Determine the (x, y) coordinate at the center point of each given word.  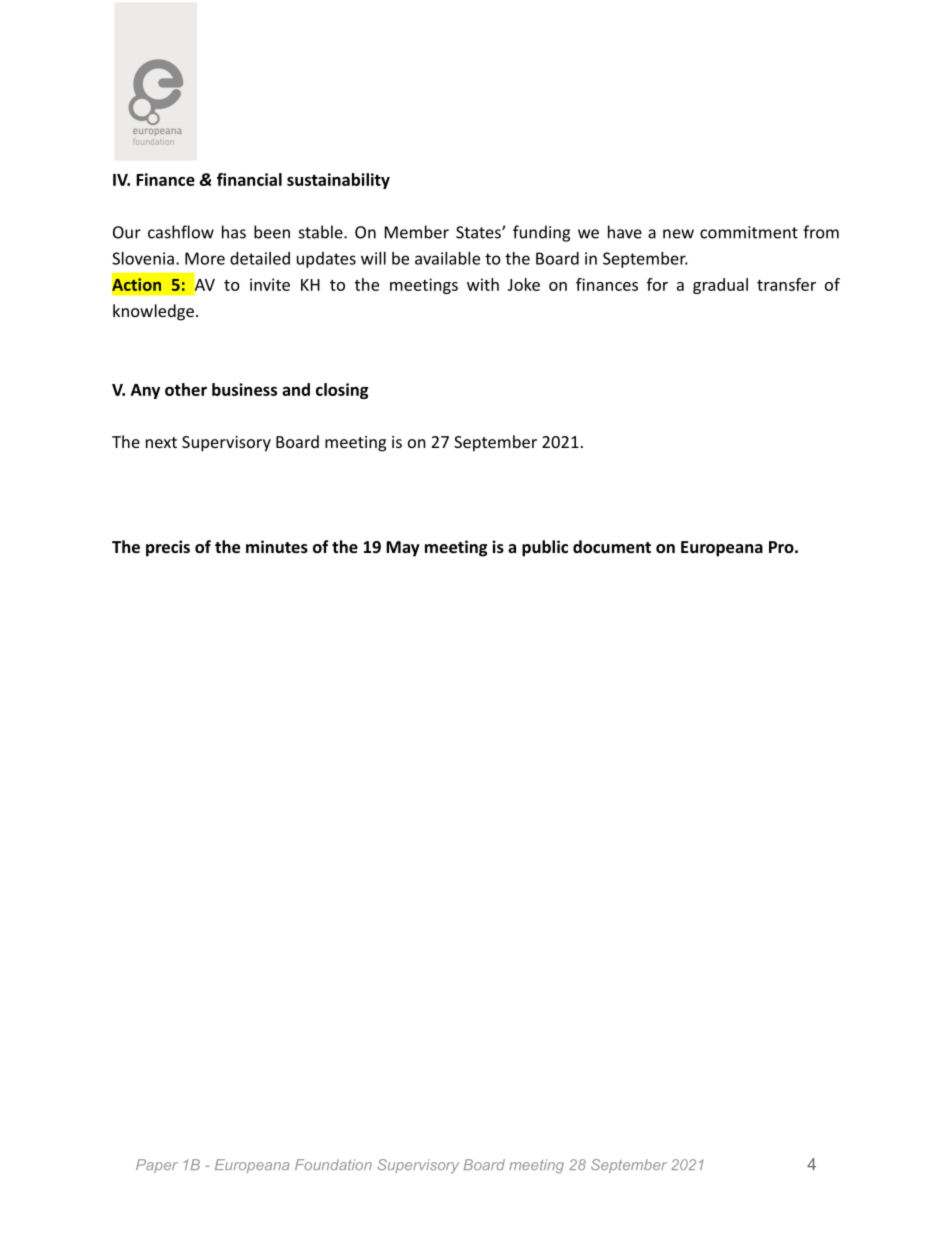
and (296, 389)
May (403, 549)
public (545, 548)
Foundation (333, 1164)
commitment (749, 232)
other (186, 389)
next (161, 442)
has (234, 232)
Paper (157, 1166)
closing (342, 391)
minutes (277, 546)
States (479, 232)
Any (145, 391)
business (244, 389)
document (612, 546)
